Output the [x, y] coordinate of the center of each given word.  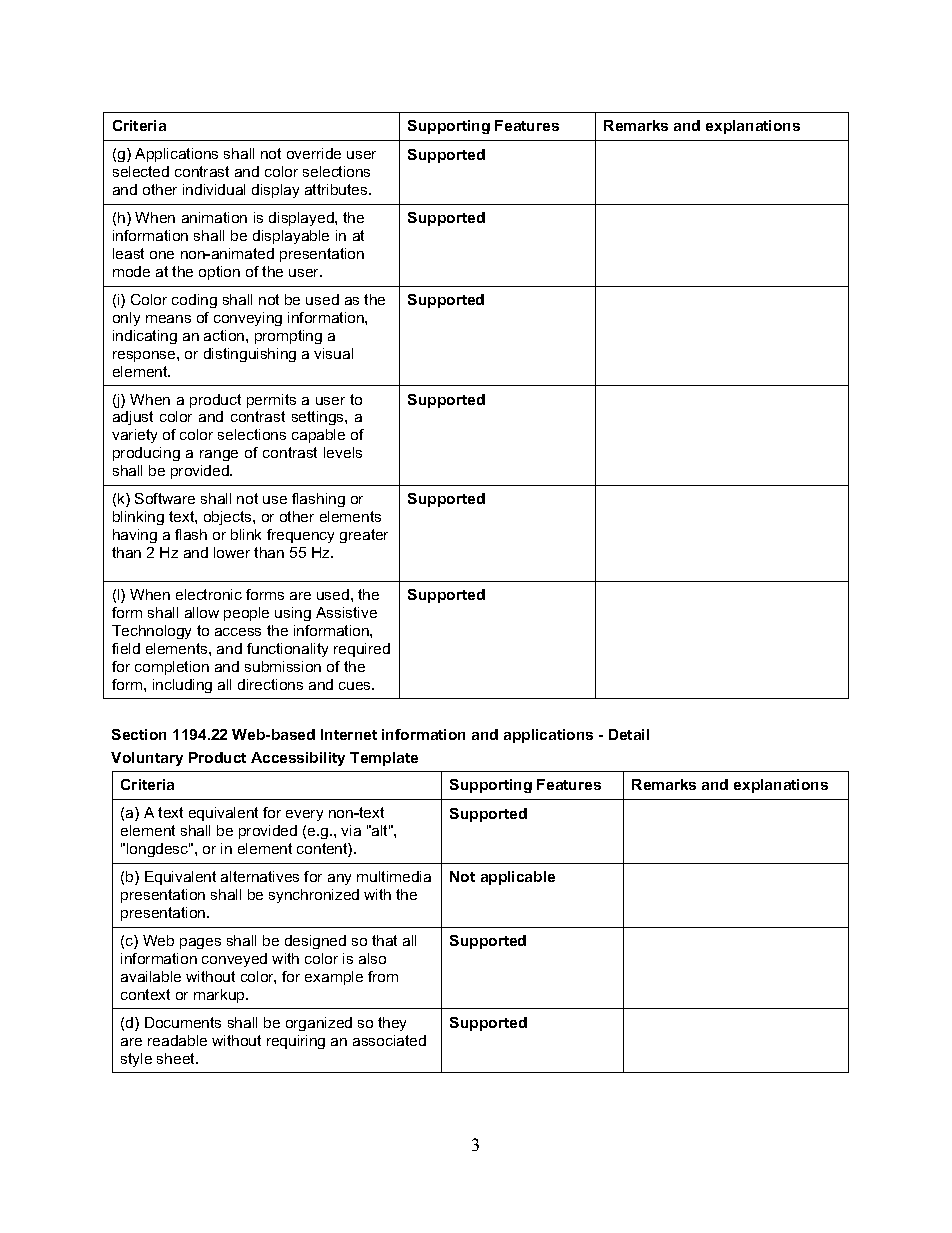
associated [389, 1040]
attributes [337, 189]
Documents [183, 1022]
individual [214, 189]
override [314, 153]
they [392, 1024]
